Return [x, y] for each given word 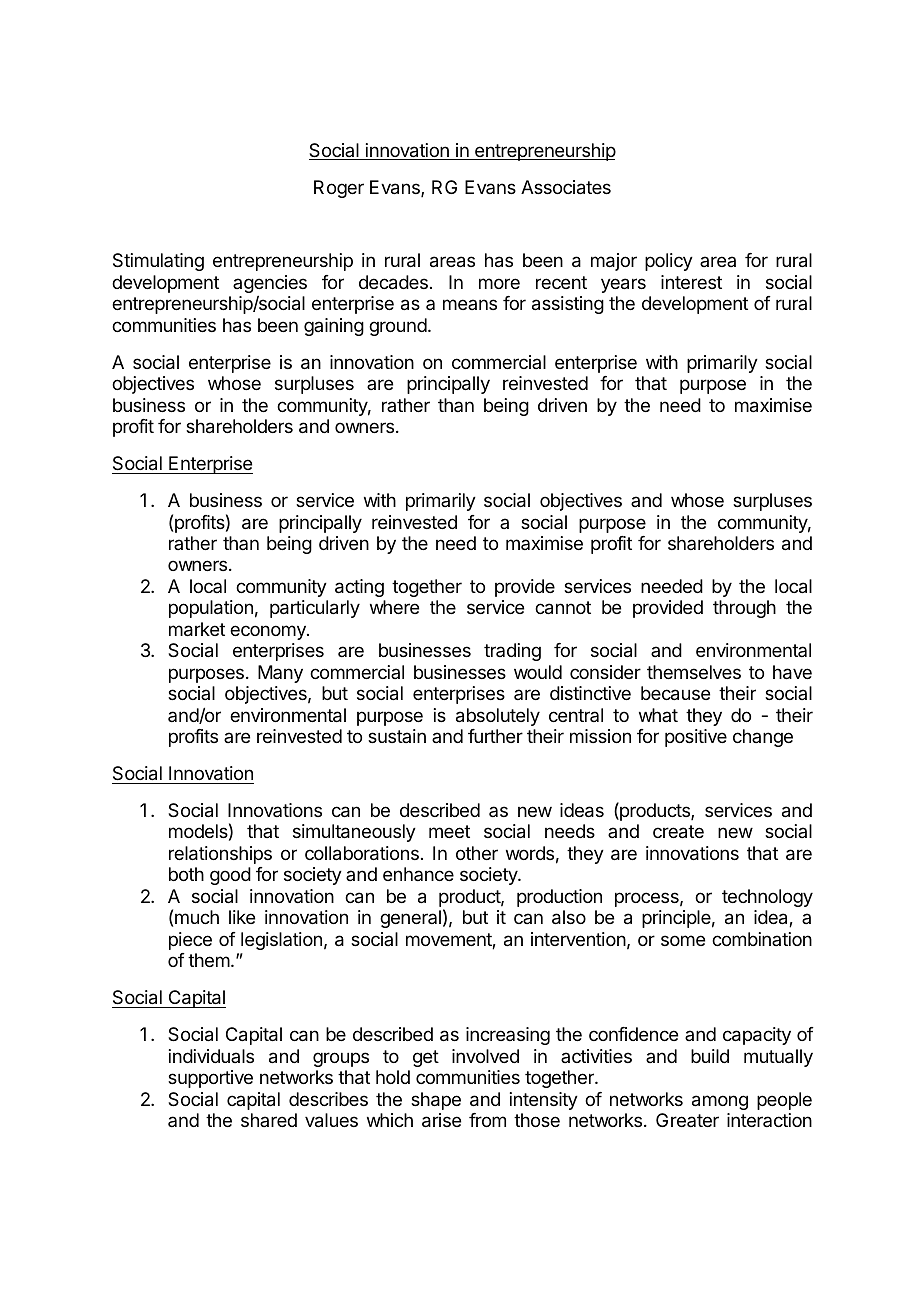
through [744, 609]
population [211, 609]
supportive [210, 1079]
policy [669, 262]
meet [449, 831]
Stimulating [158, 262]
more [499, 283]
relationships [220, 855]
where [394, 607]
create [678, 832]
